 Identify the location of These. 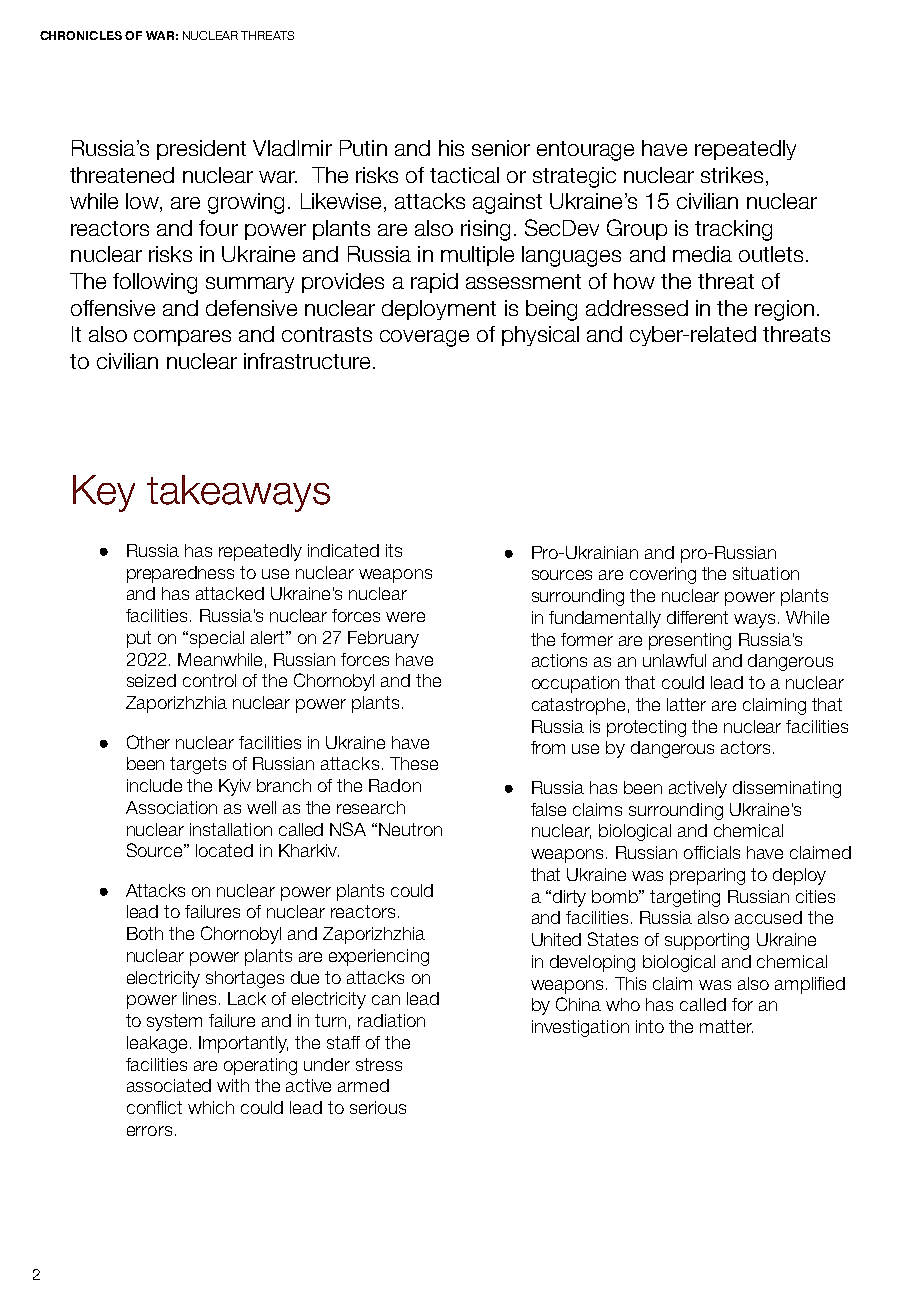
(414, 763).
